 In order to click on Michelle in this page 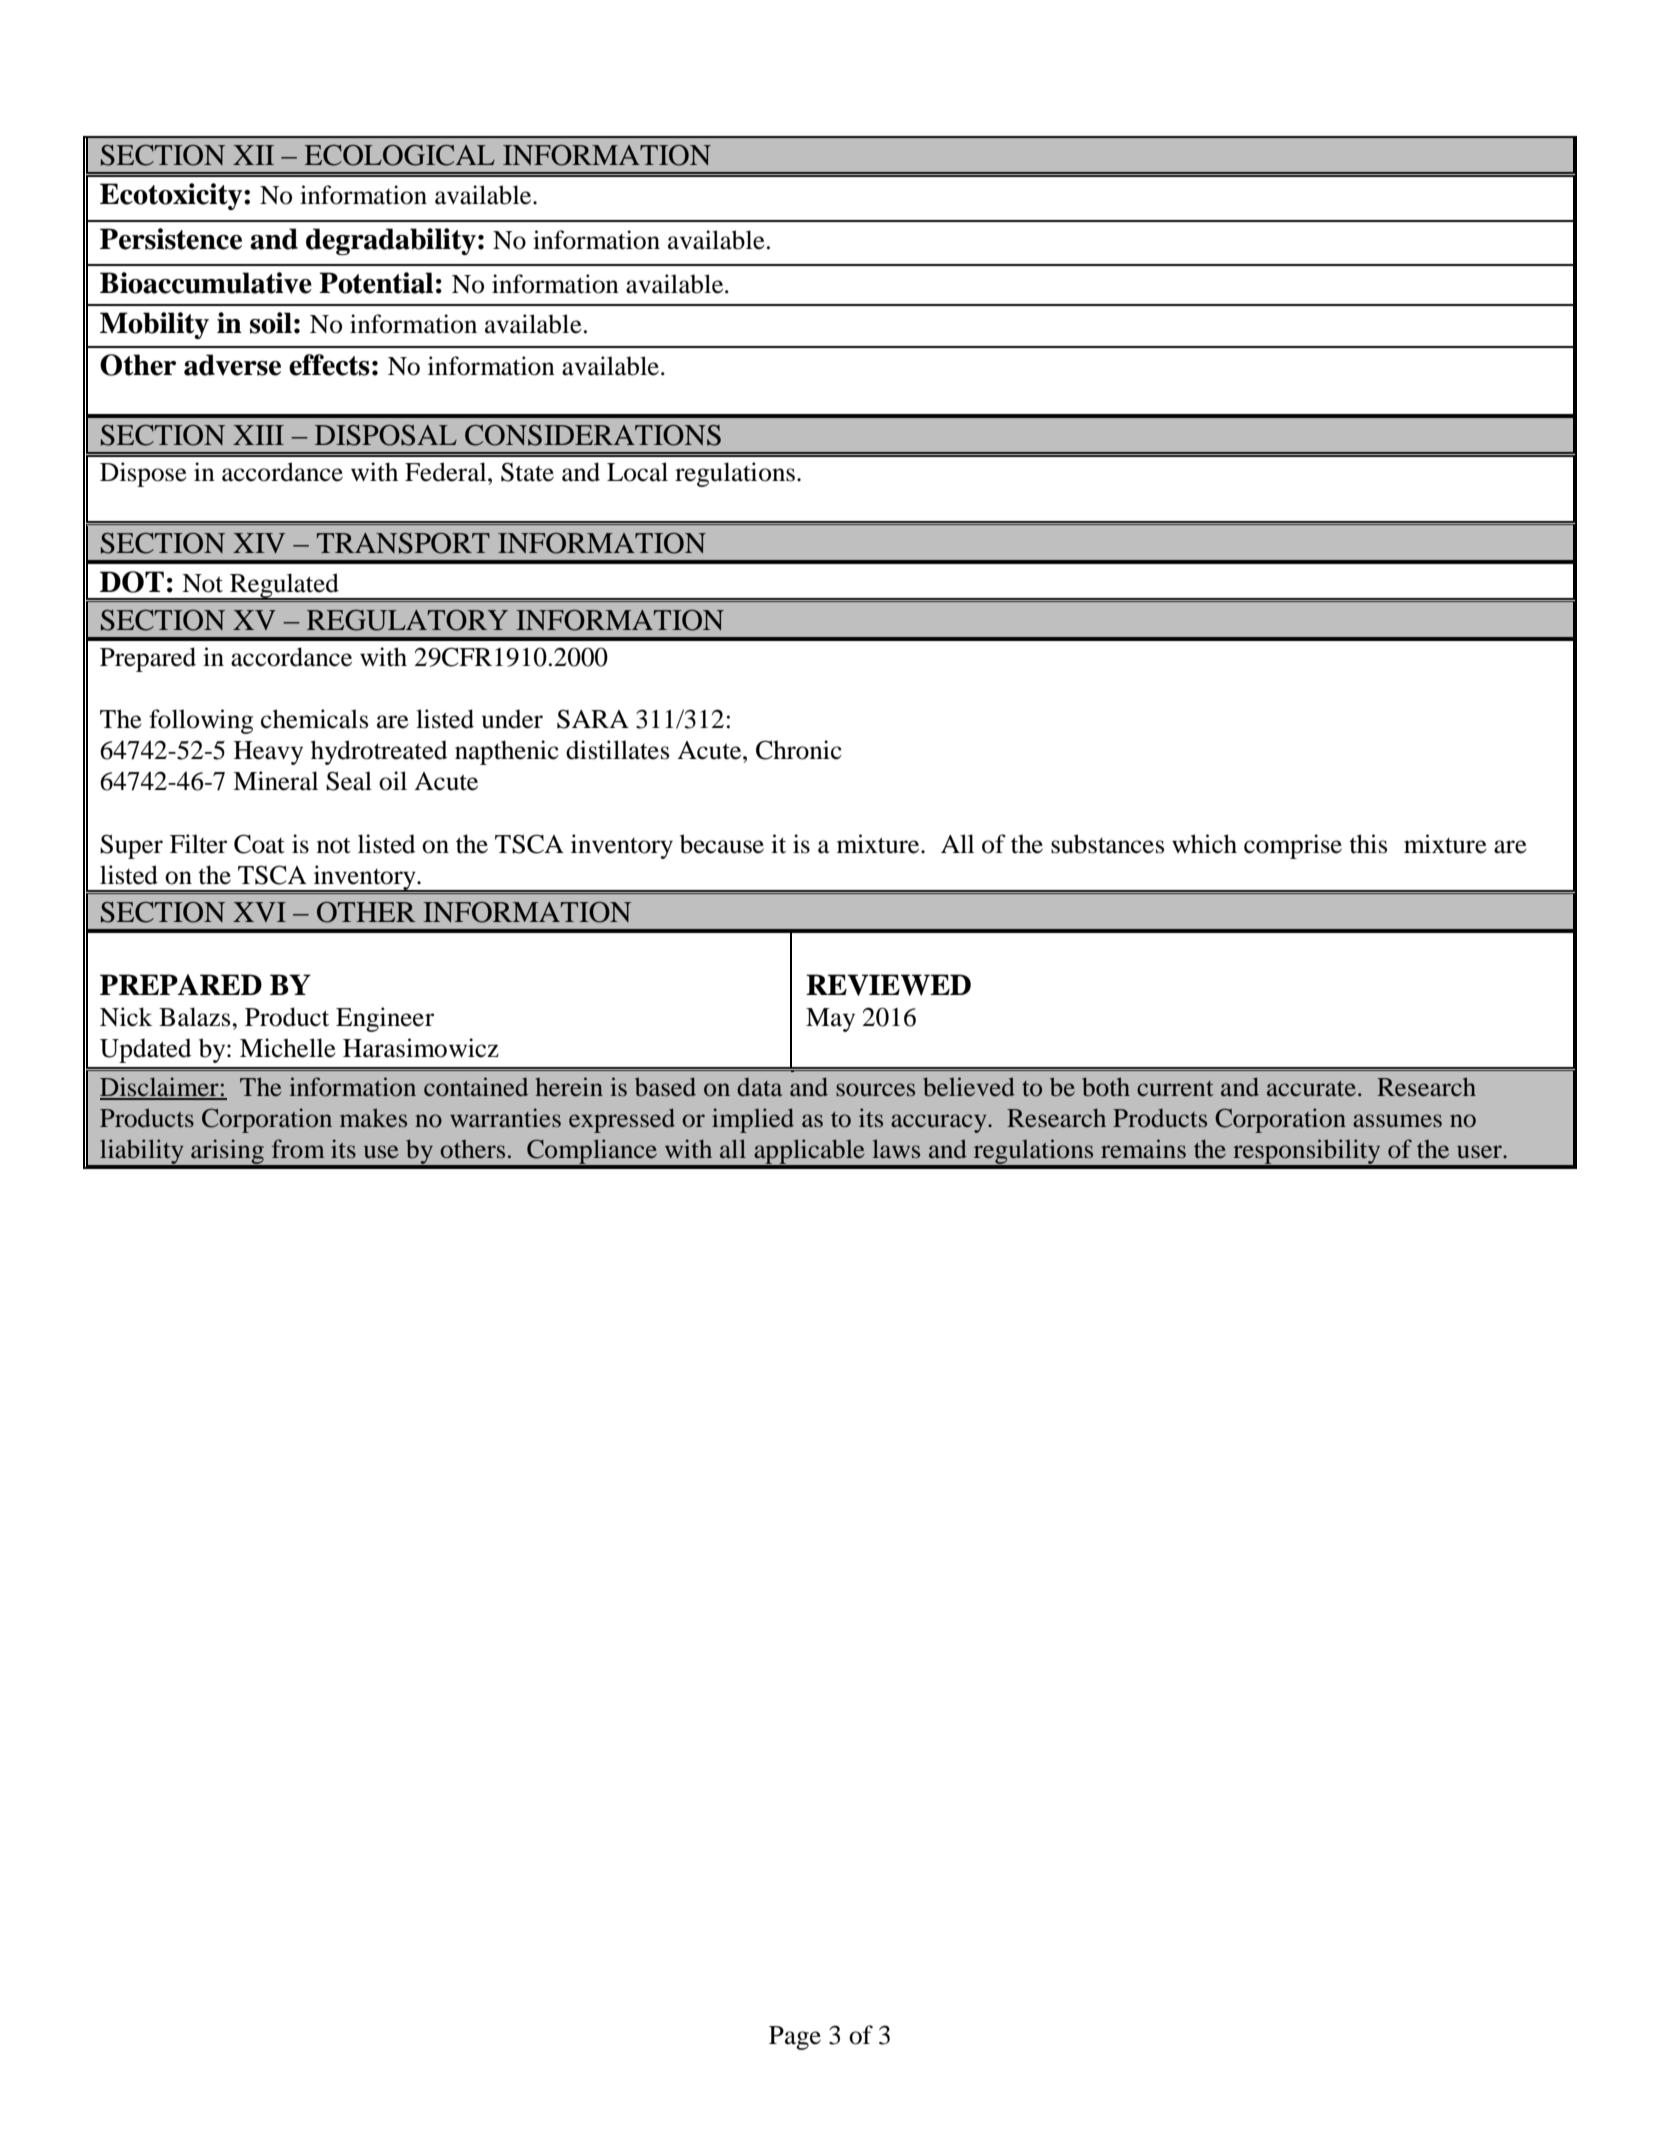, I will do `click(288, 1048)`.
